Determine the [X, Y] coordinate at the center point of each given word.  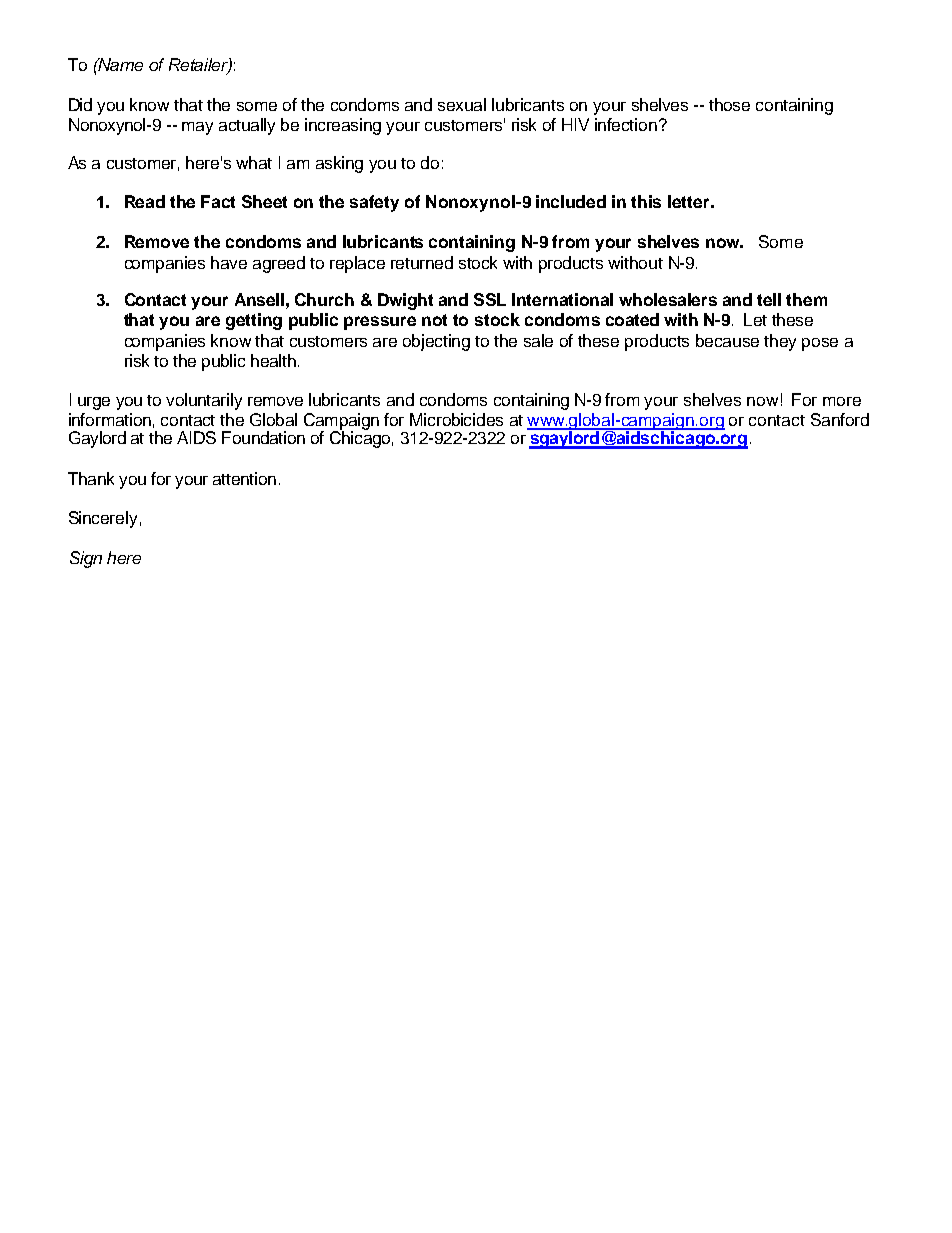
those [729, 104]
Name [120, 64]
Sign [86, 559]
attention [244, 478]
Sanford [840, 419]
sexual [462, 104]
